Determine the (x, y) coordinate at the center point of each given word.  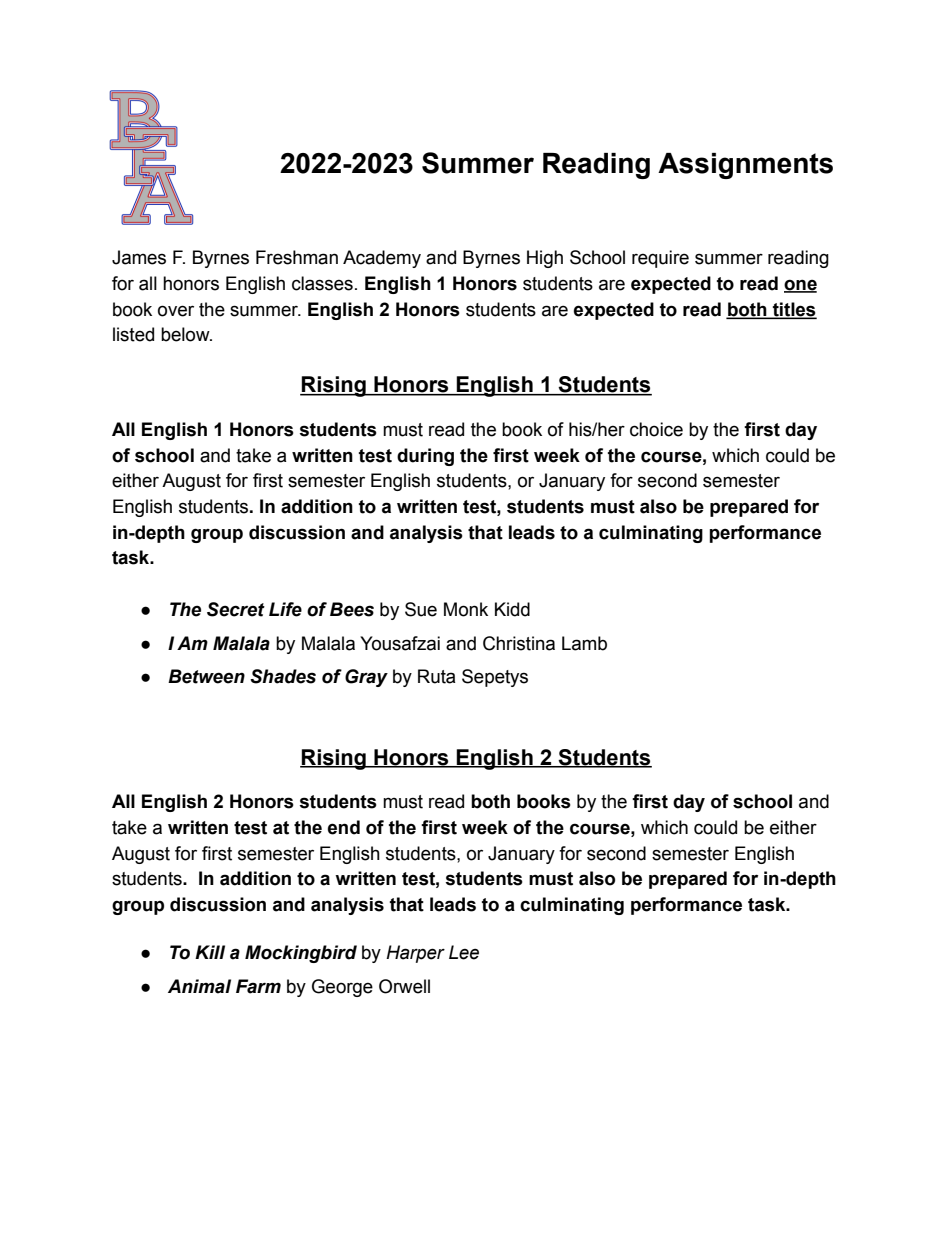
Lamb (584, 643)
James (139, 257)
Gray (366, 678)
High (545, 259)
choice (656, 429)
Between (206, 676)
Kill (210, 952)
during (425, 457)
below (186, 334)
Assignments (745, 166)
